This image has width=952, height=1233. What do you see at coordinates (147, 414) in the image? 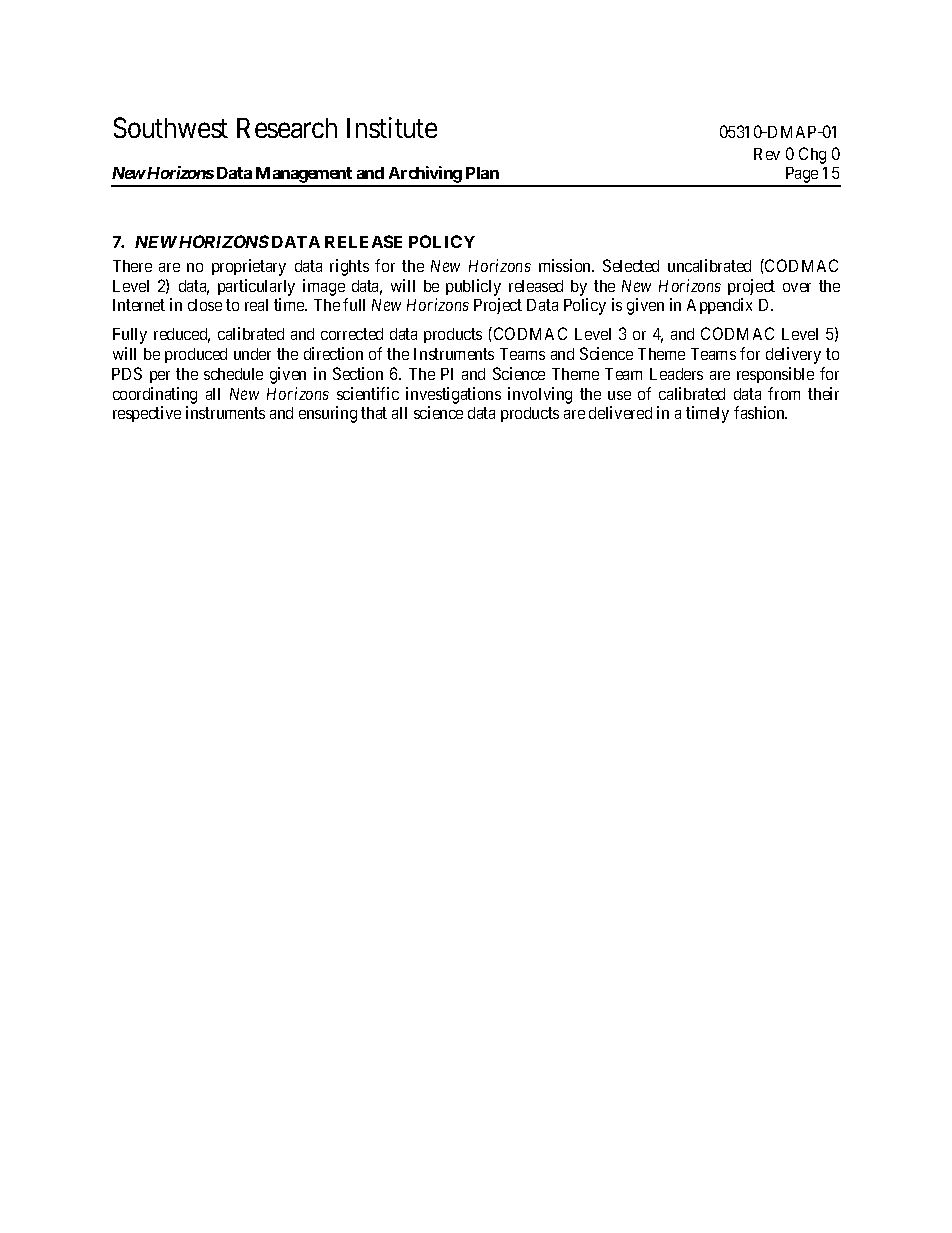
I see `respective` at bounding box center [147, 414].
